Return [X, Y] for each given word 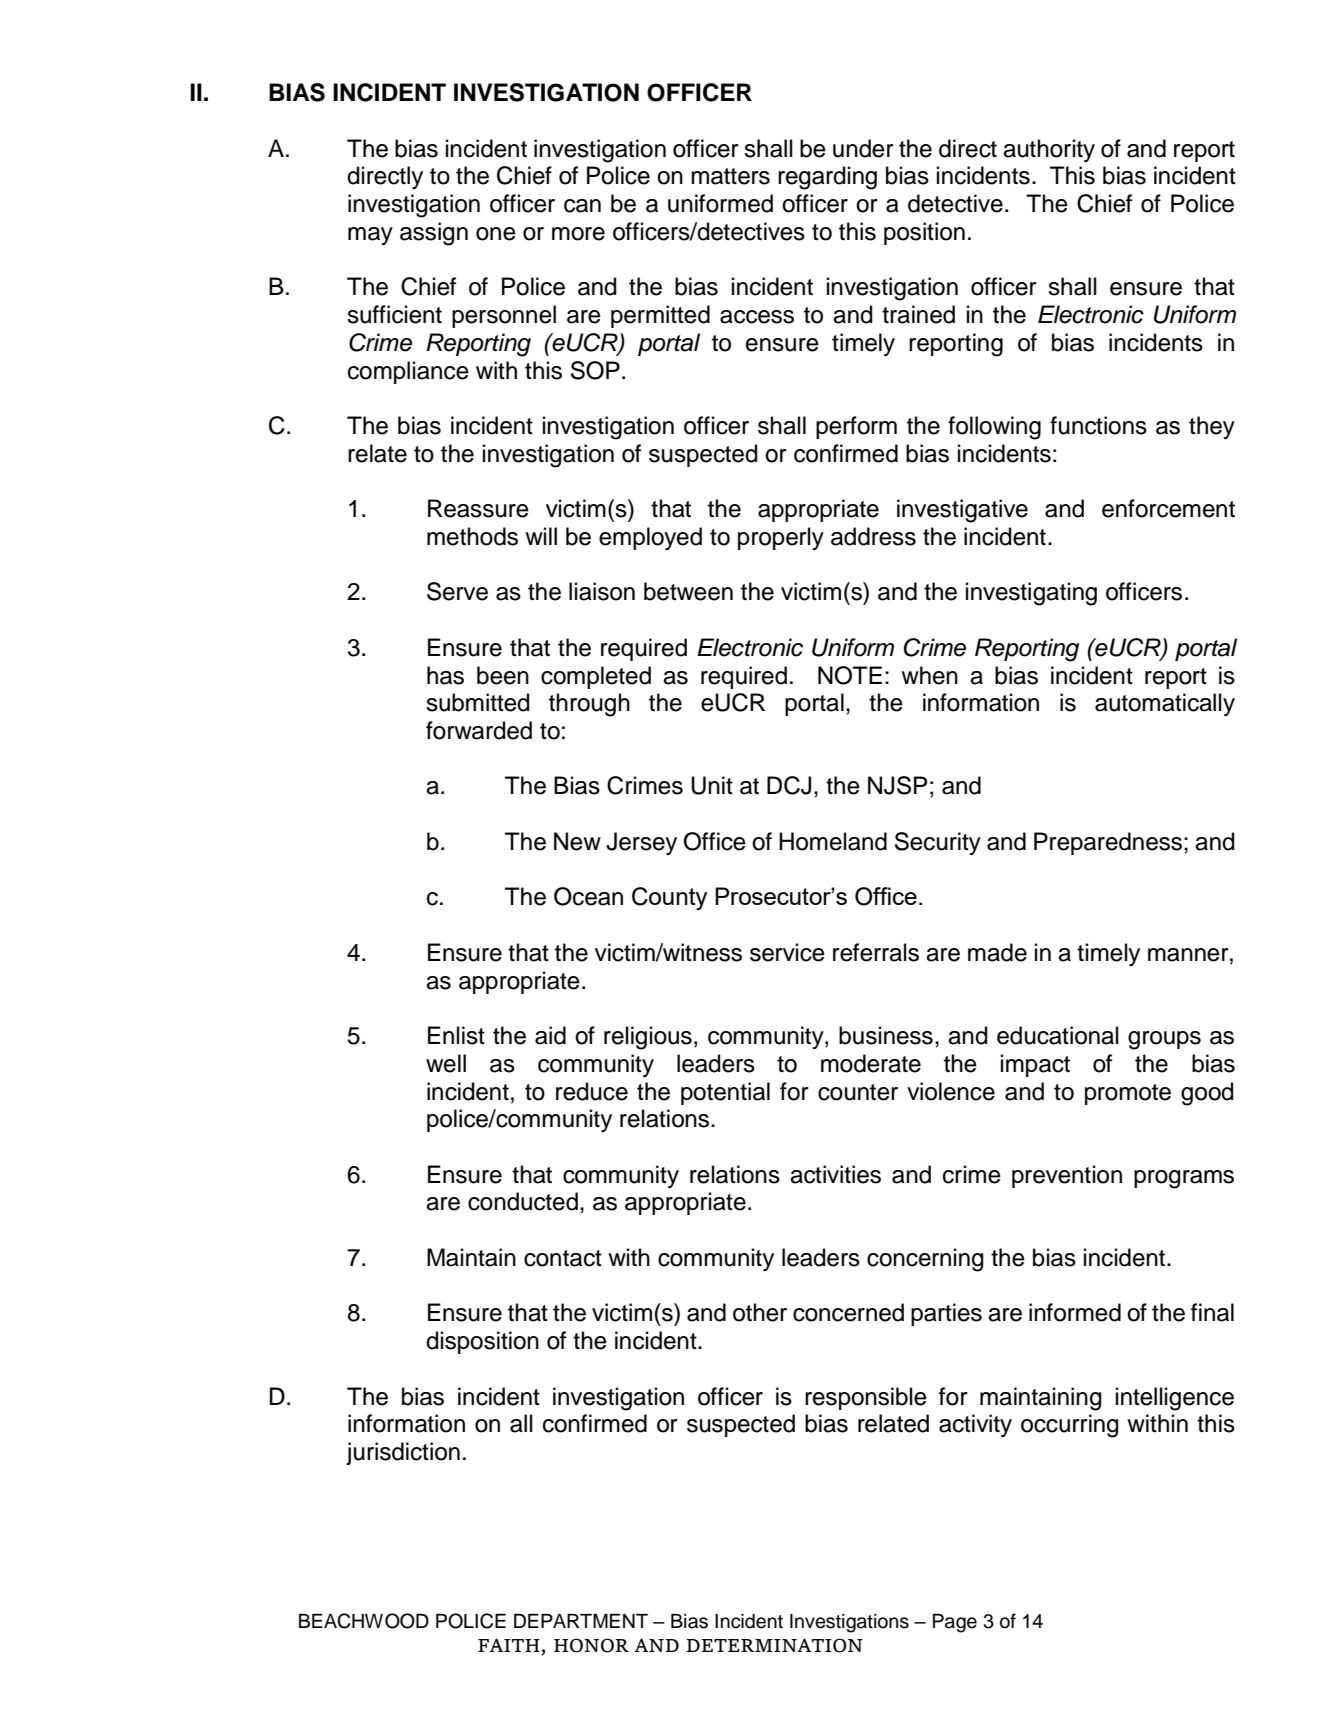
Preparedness [1109, 843]
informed [1075, 1312]
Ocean [588, 896]
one [496, 234]
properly [781, 538]
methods [472, 536]
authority [1049, 150]
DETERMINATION [774, 1645]
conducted [523, 1201]
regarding [827, 178]
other [760, 1312]
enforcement [1168, 508]
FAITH [510, 1646]
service [787, 952]
